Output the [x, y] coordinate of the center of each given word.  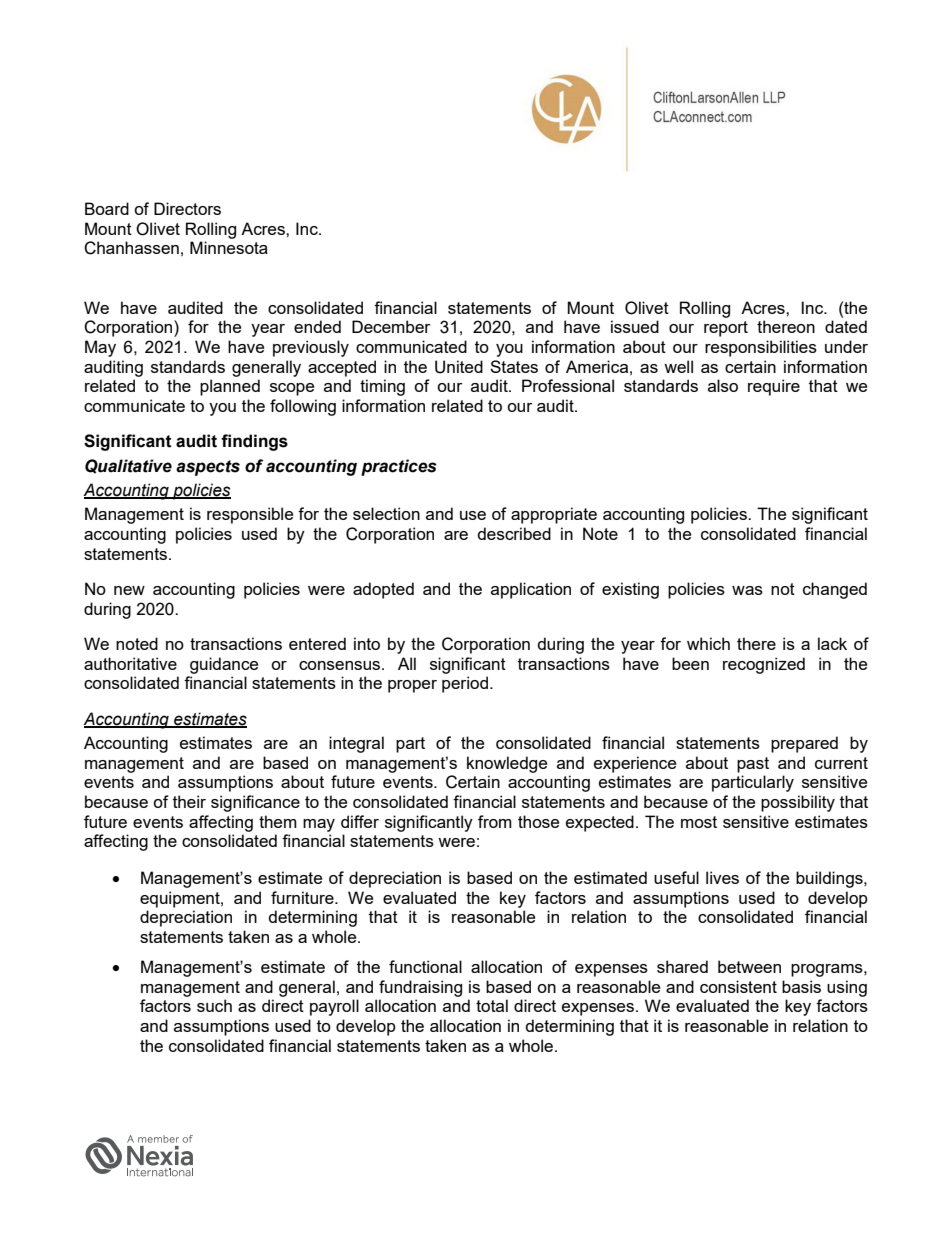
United [459, 367]
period [465, 684]
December [391, 326]
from [495, 821]
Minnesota [229, 247]
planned [230, 387]
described [514, 533]
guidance [224, 665]
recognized [764, 665]
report [726, 329]
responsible [250, 515]
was [747, 590]
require [774, 387]
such [214, 1005]
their [189, 801]
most [699, 822]
